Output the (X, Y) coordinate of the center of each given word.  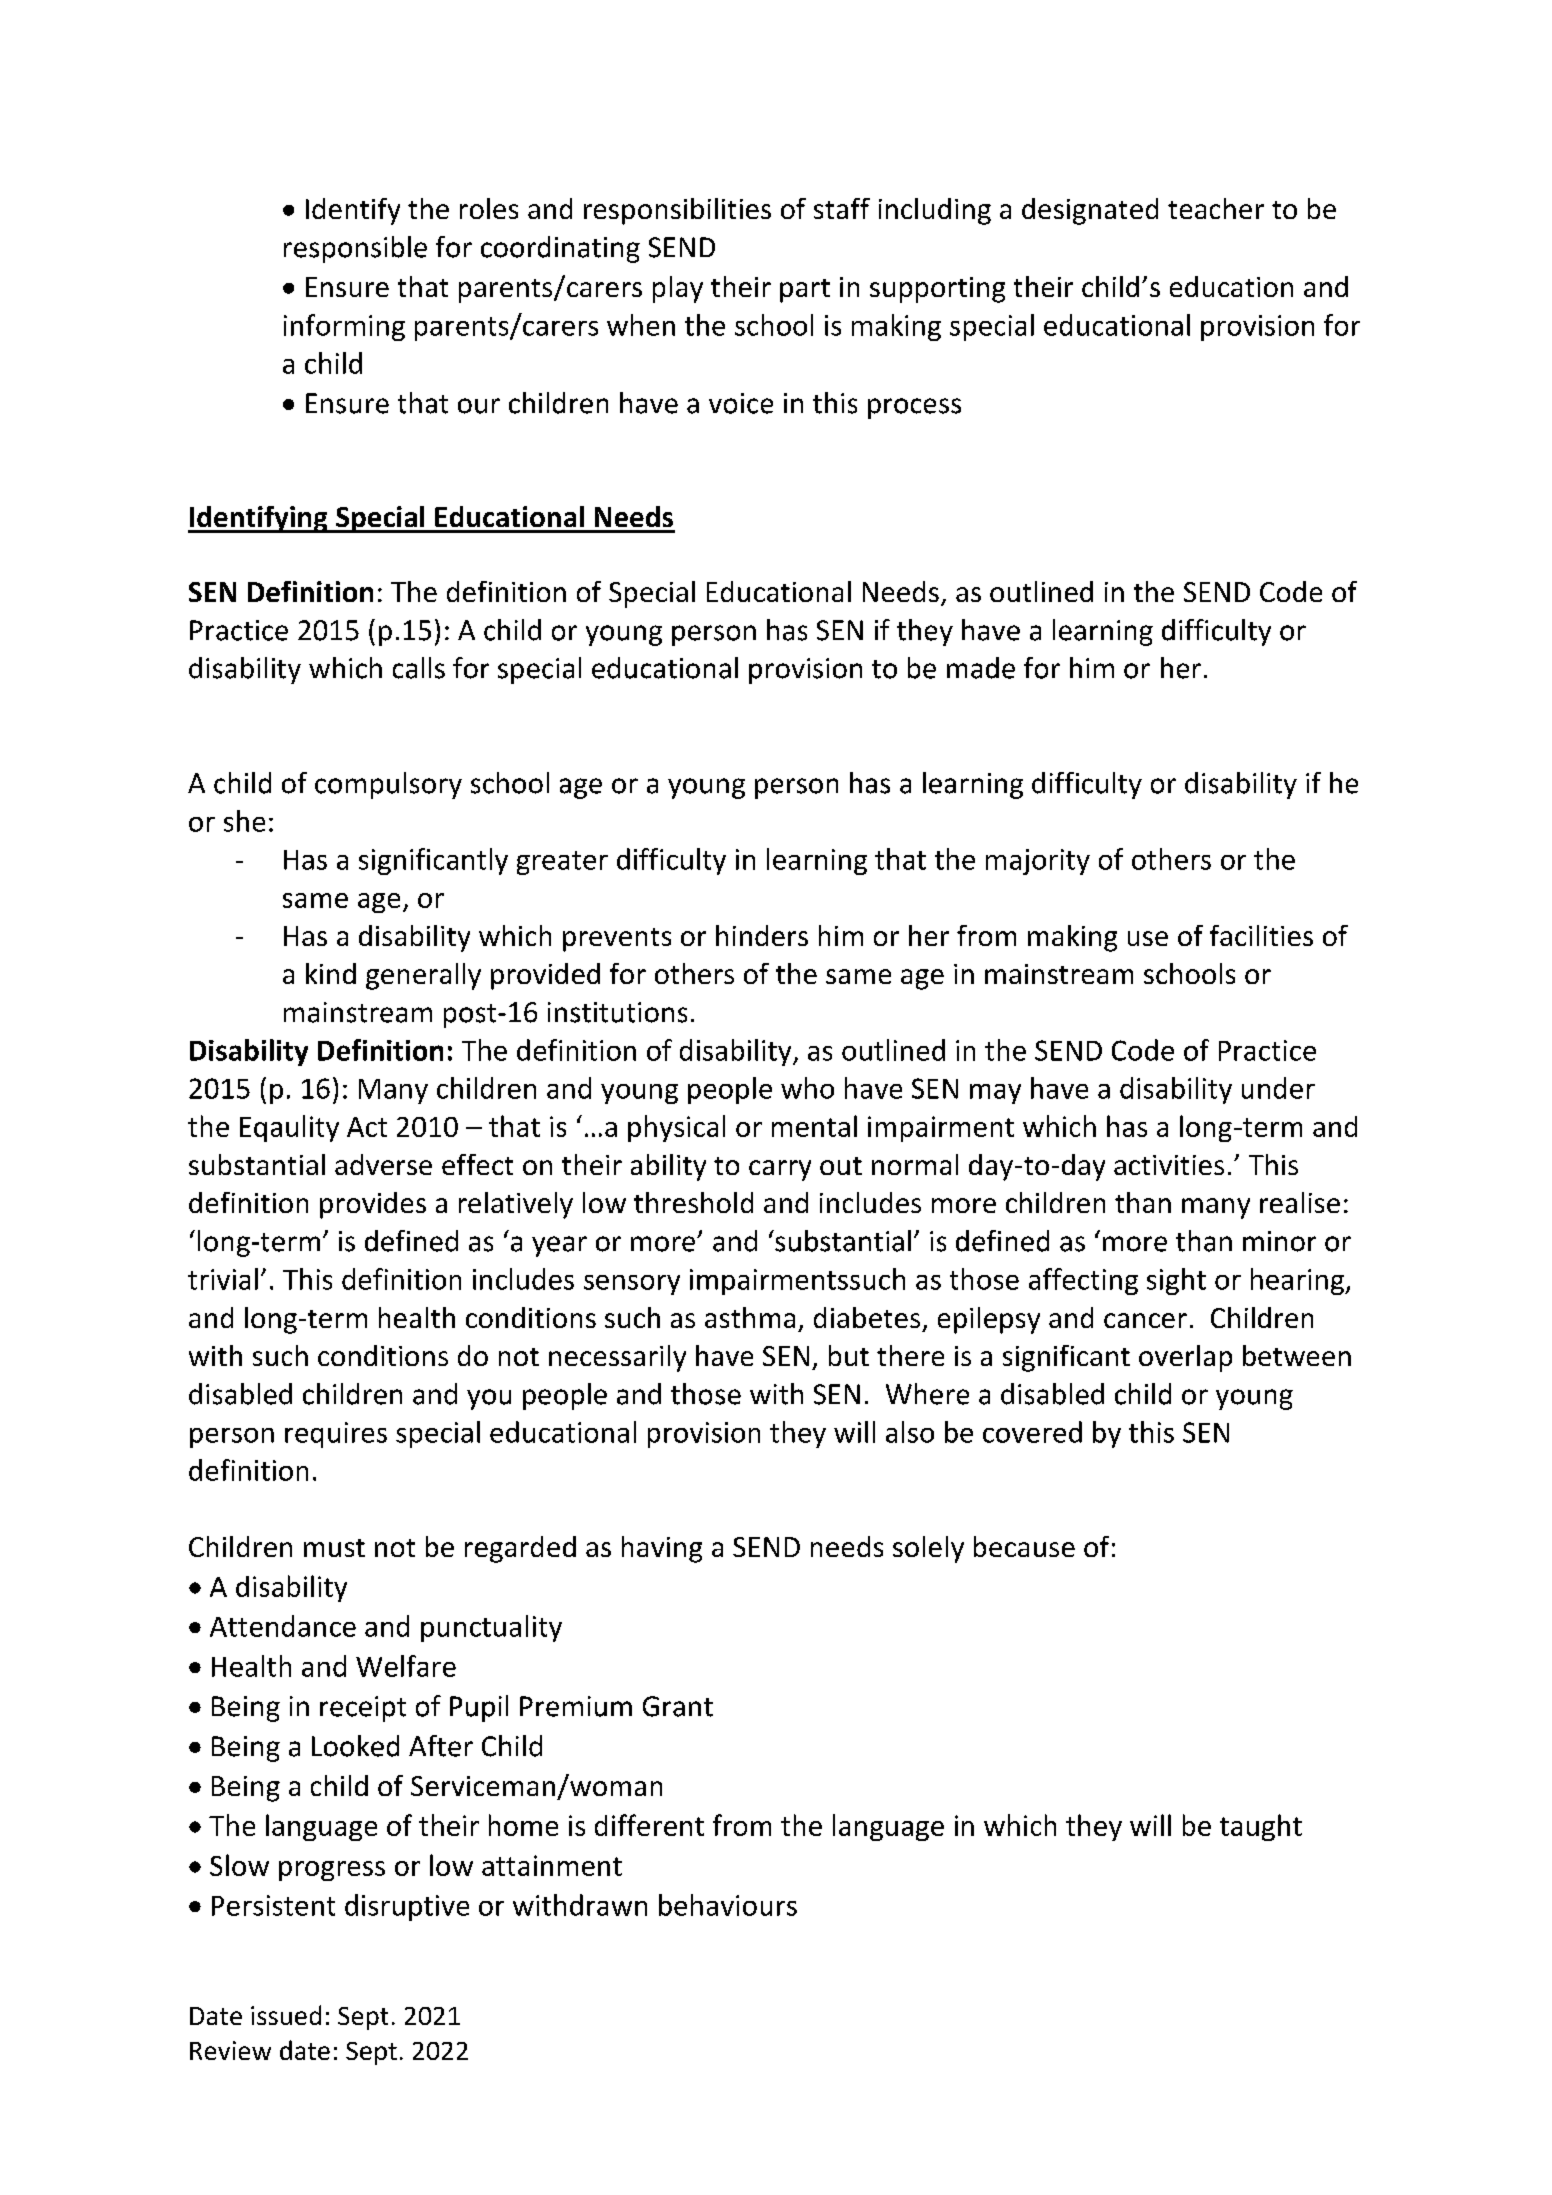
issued (286, 2015)
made (981, 668)
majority (1038, 862)
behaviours (728, 1905)
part (805, 291)
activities (1169, 1165)
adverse (383, 1164)
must (334, 1548)
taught (1261, 1827)
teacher (1216, 208)
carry (780, 1170)
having (662, 1549)
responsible (355, 249)
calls (419, 668)
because (1024, 1546)
